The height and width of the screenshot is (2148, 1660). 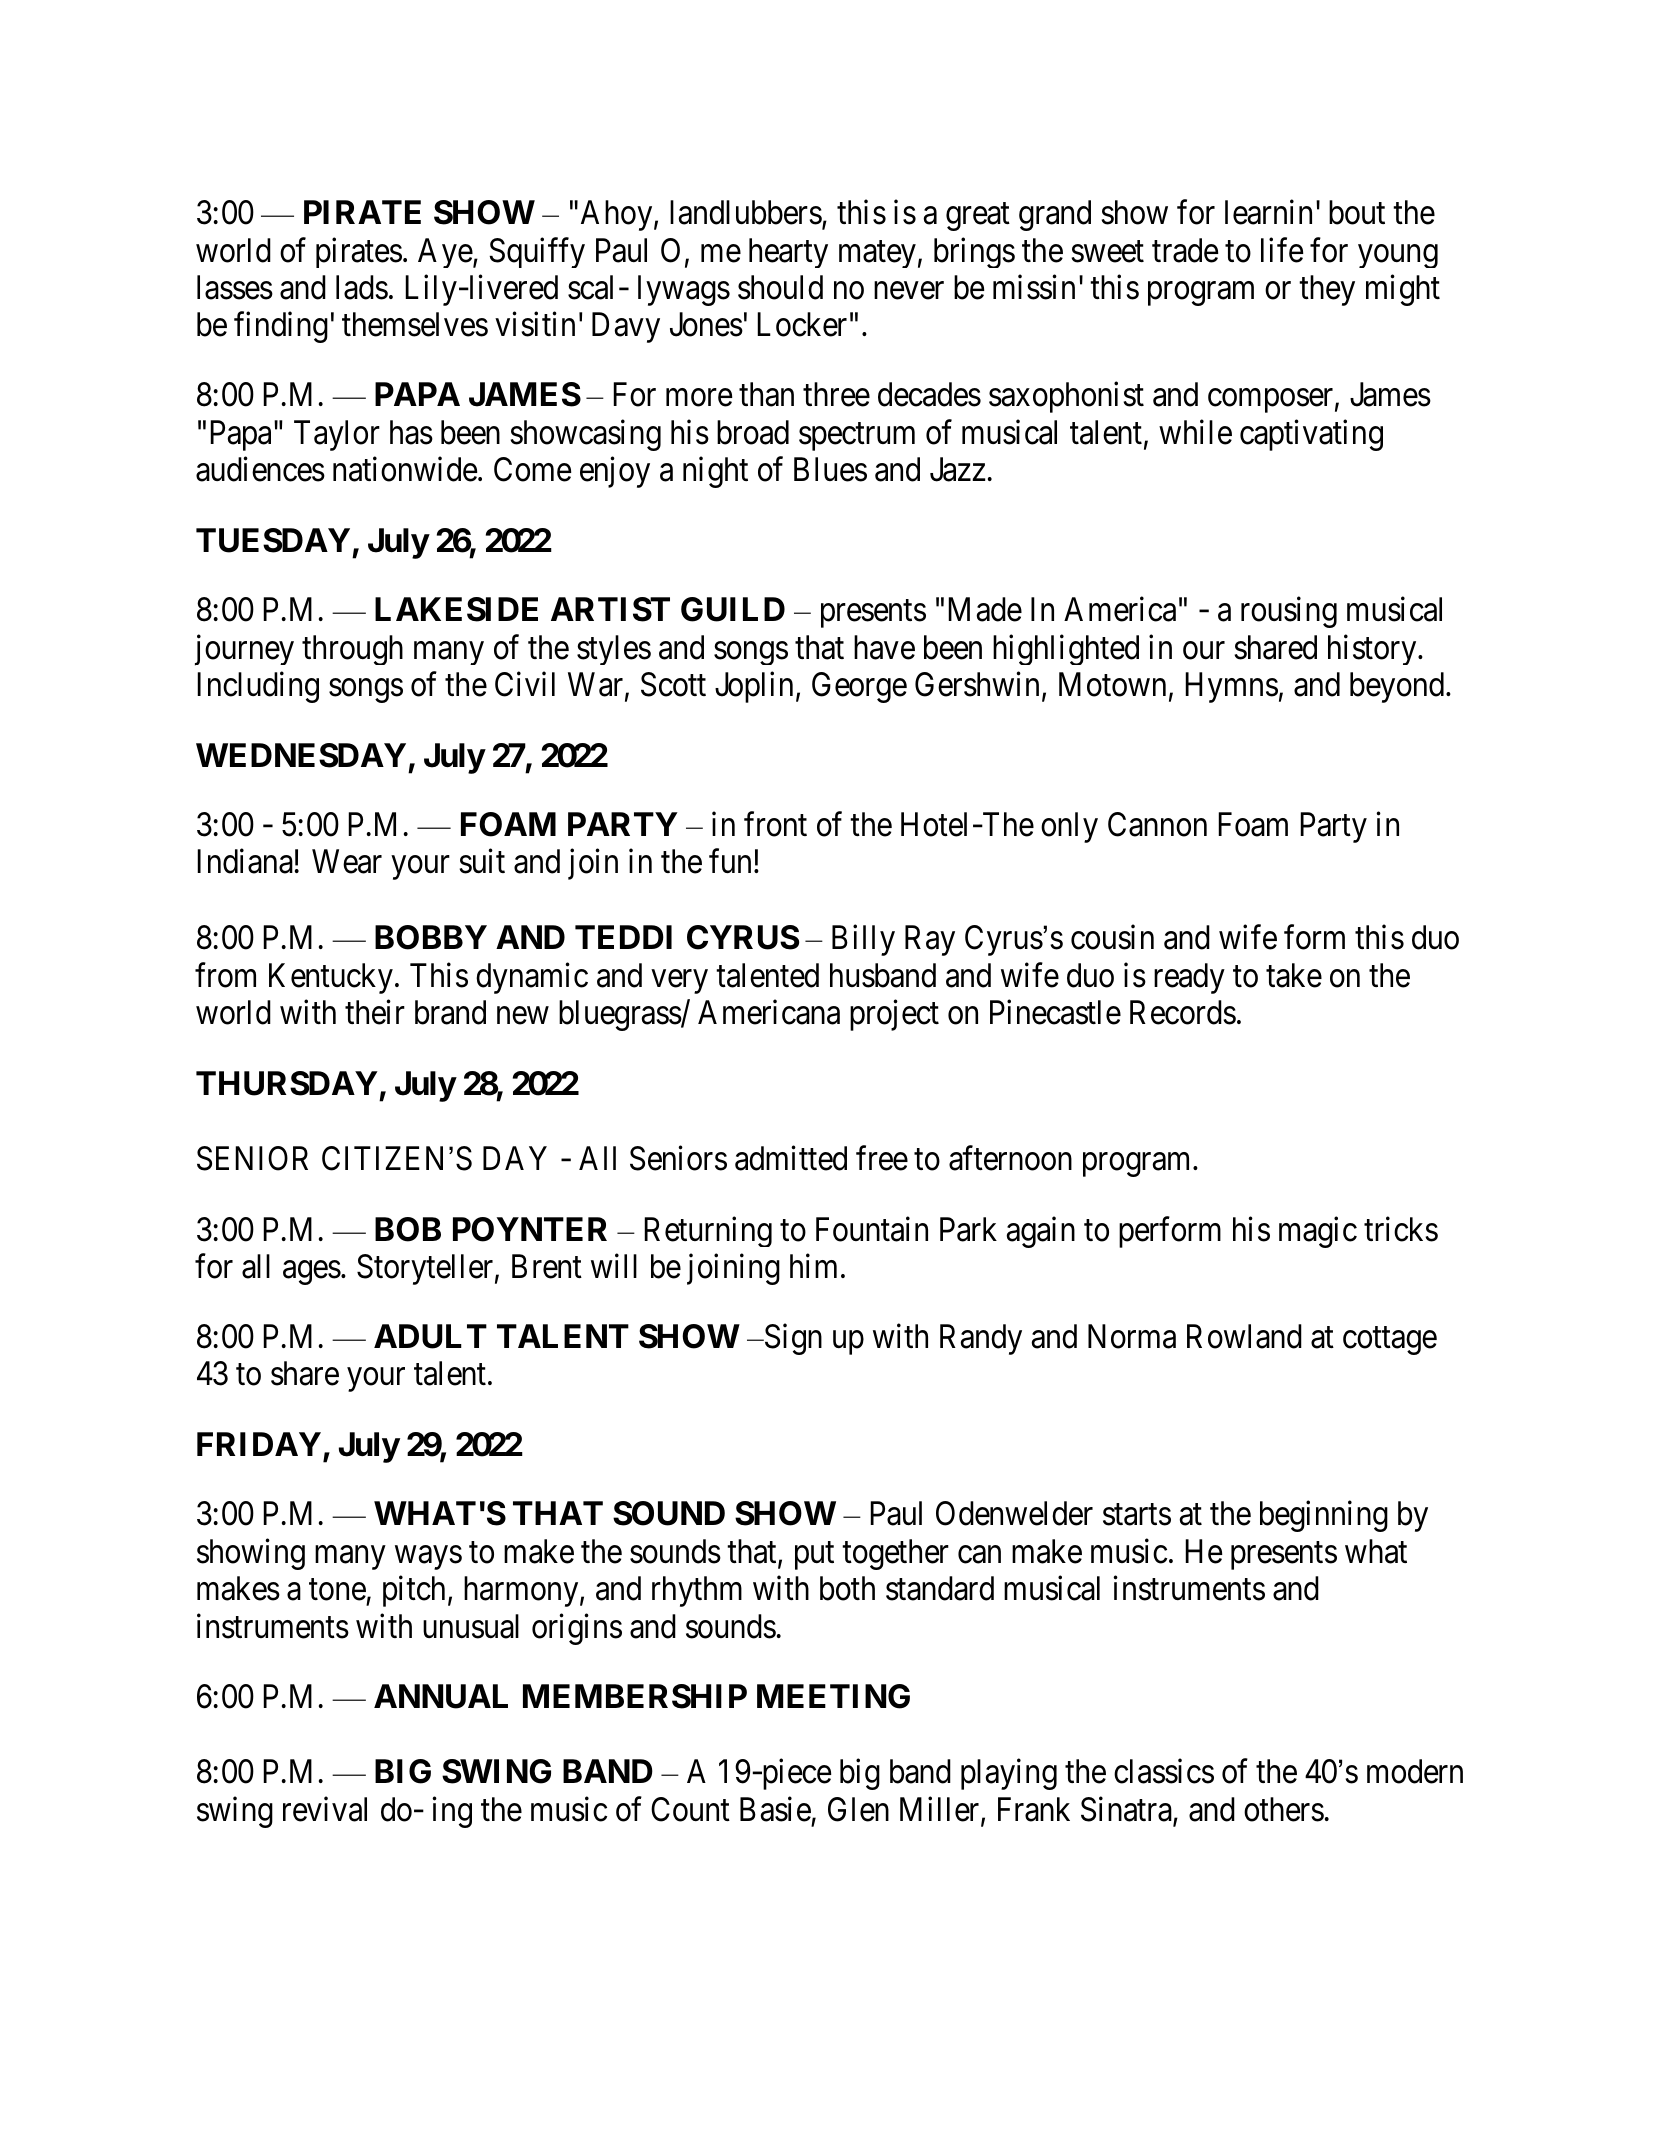 I want to click on their, so click(x=375, y=1012).
